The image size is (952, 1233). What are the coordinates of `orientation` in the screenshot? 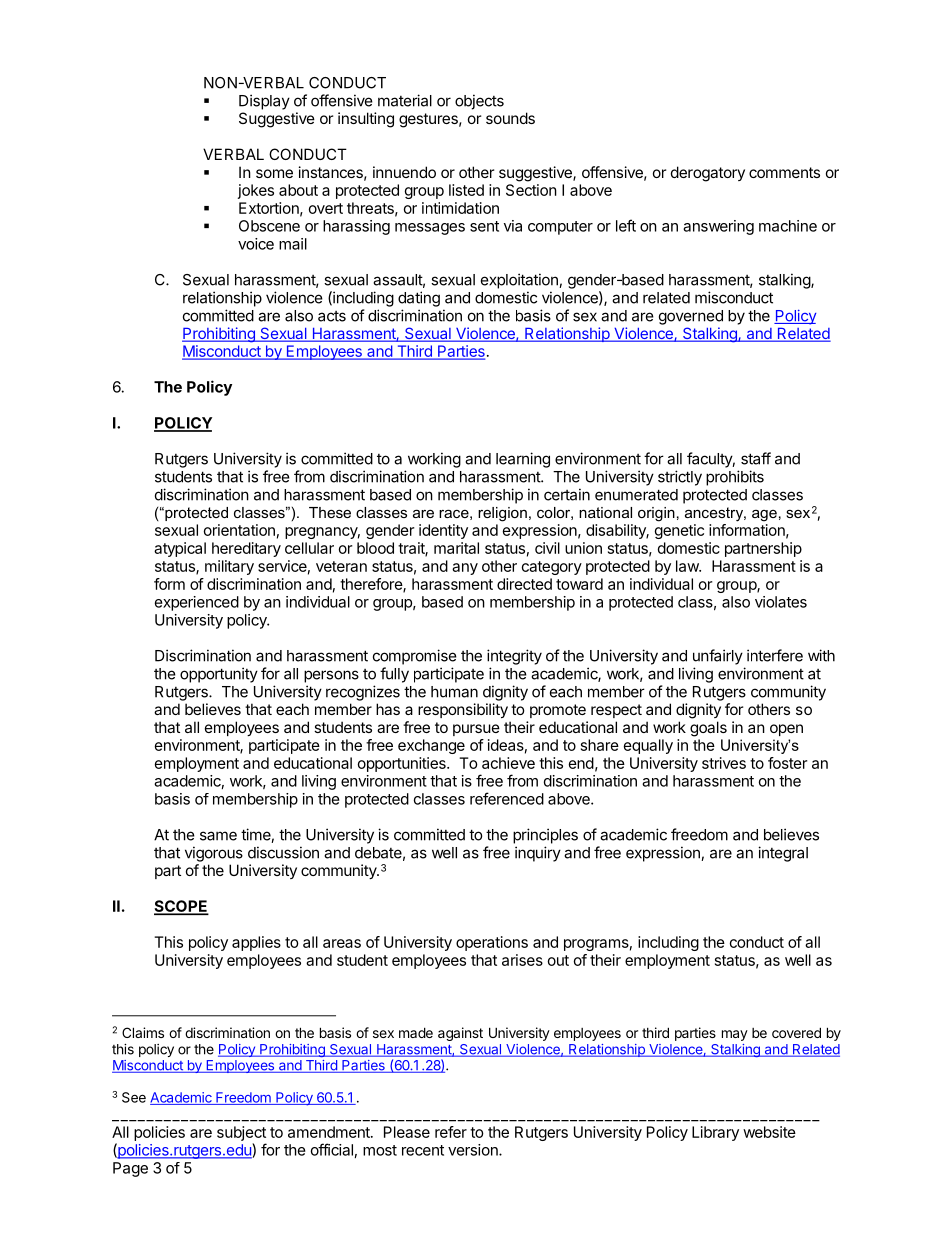 It's located at (239, 530).
